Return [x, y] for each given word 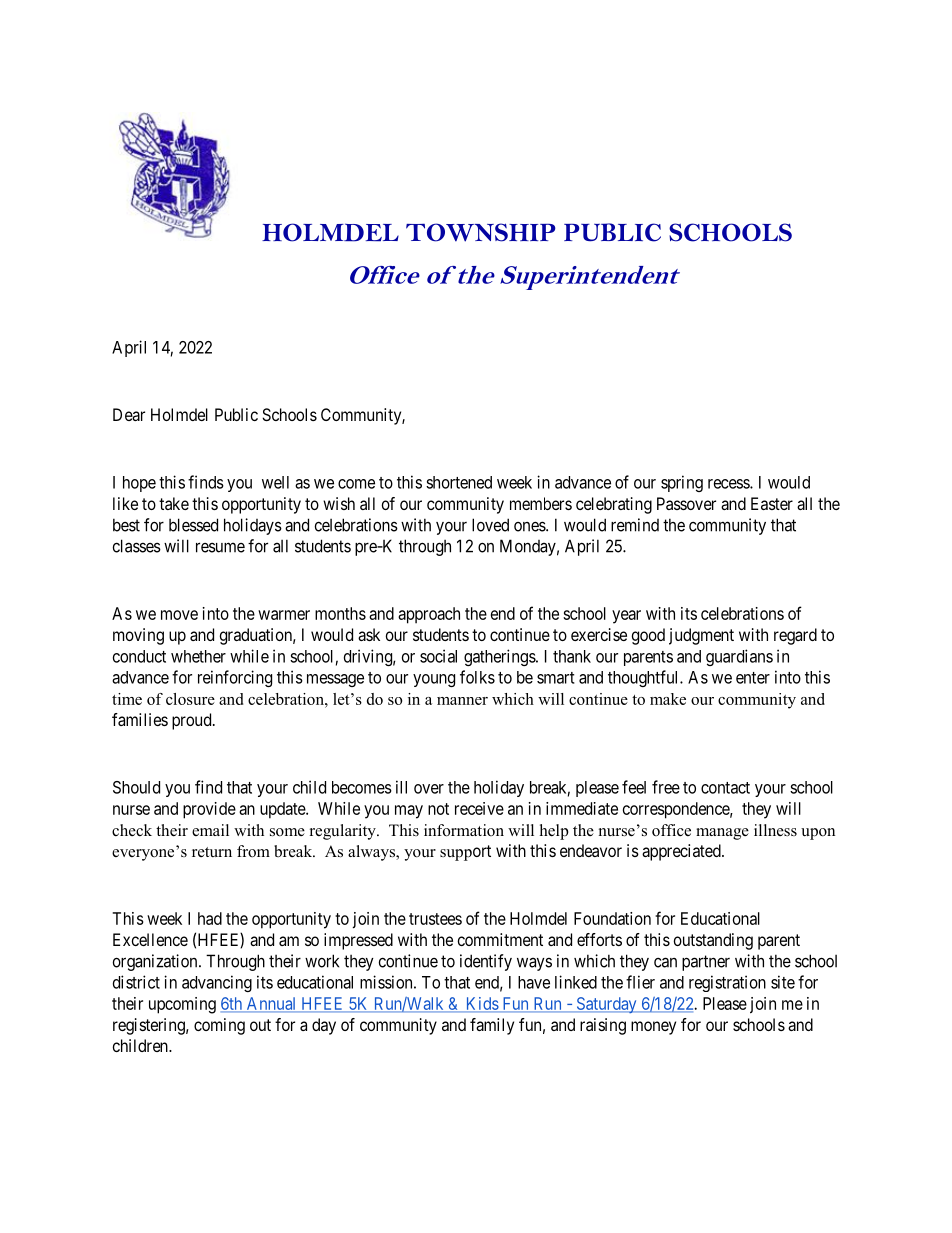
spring [682, 483]
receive [479, 808]
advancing [217, 983]
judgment [701, 636]
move [179, 615]
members [541, 503]
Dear [129, 414]
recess [729, 484]
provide [209, 810]
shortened [459, 482]
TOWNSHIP [481, 232]
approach [429, 615]
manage [722, 834]
